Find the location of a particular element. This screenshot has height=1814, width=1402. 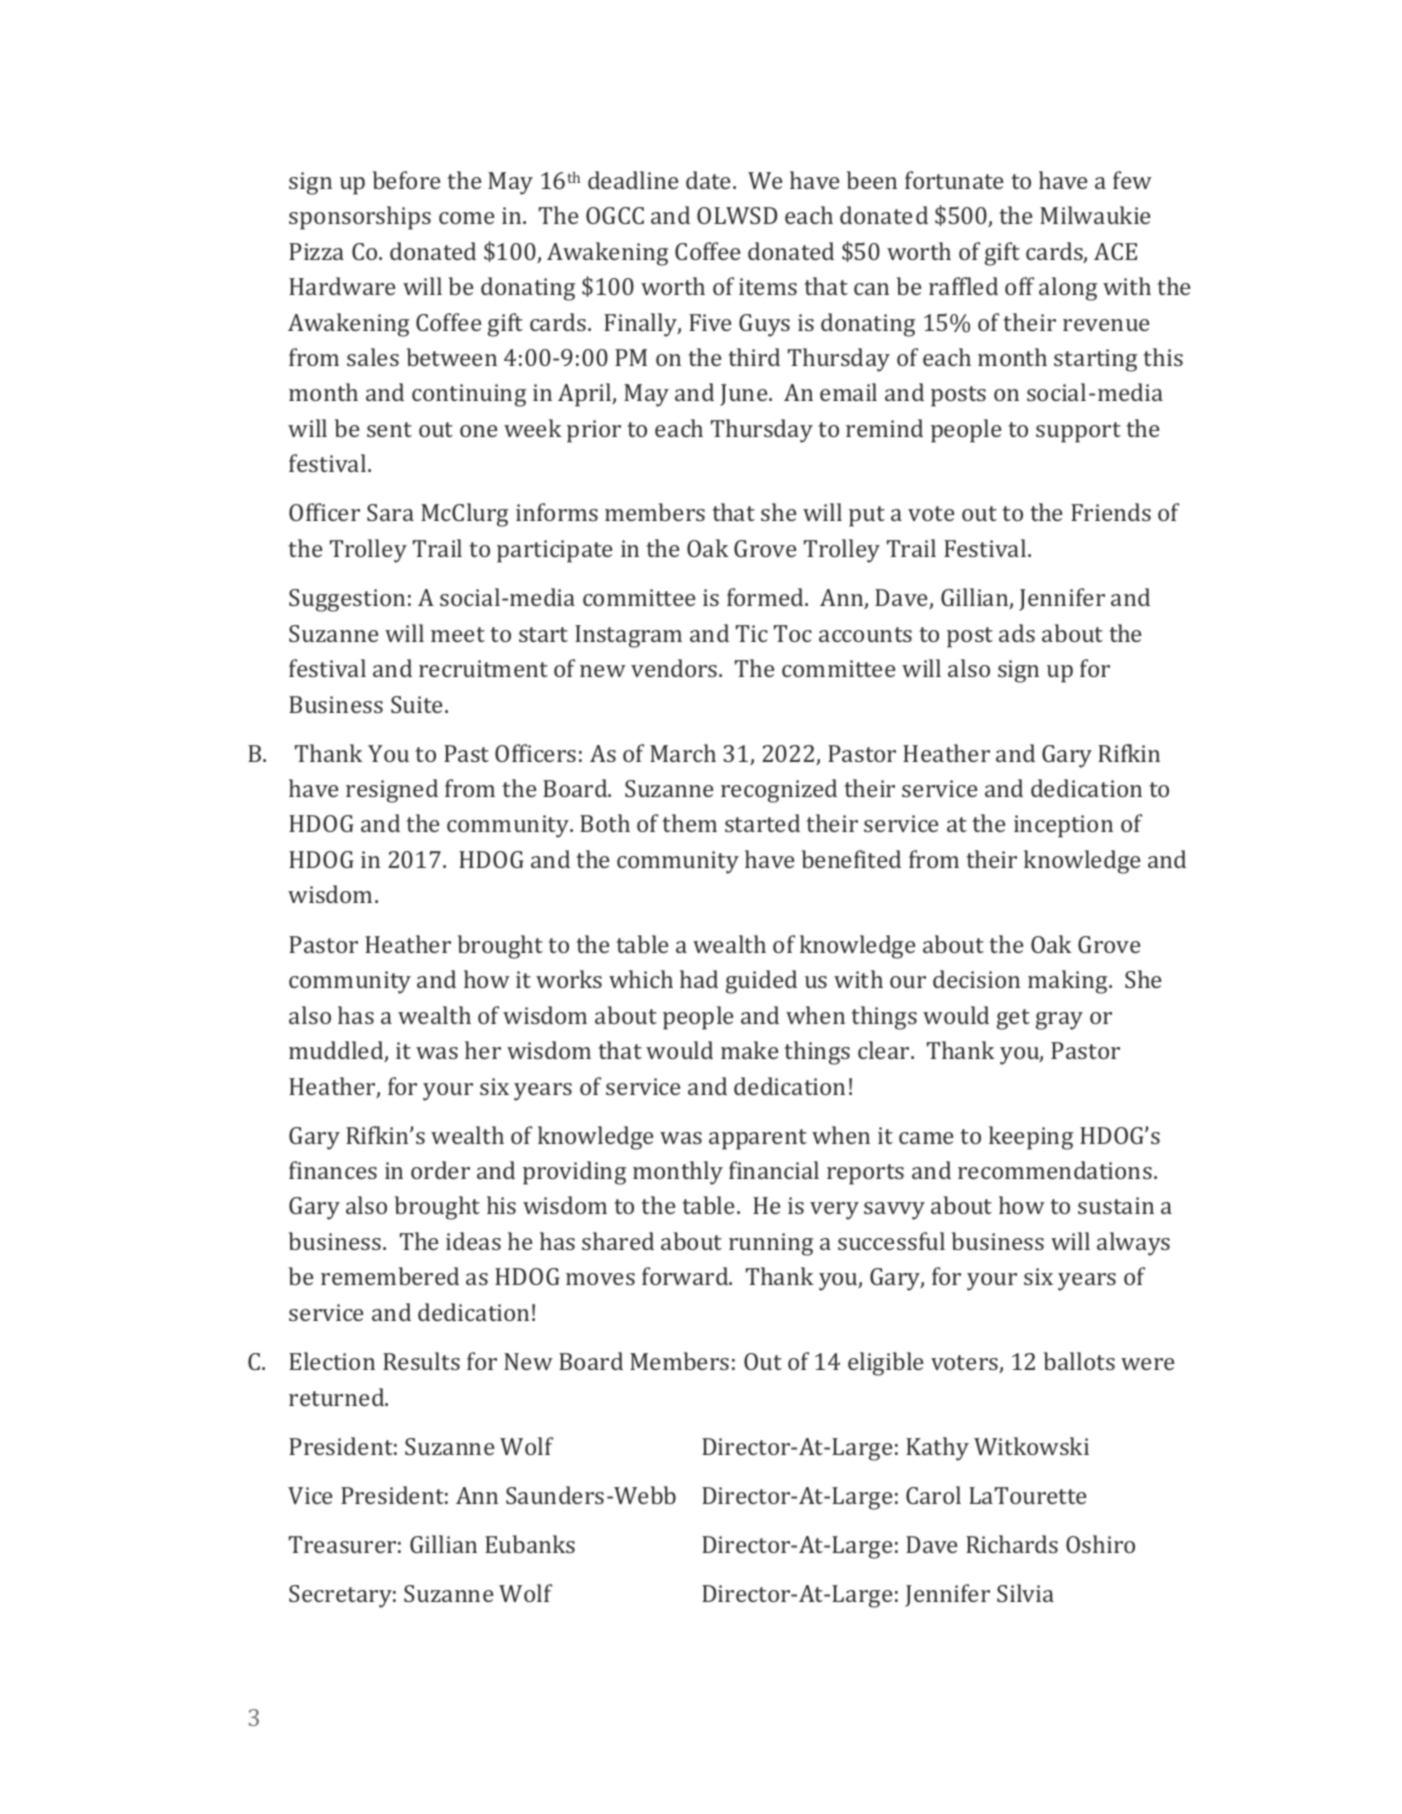

sustain is located at coordinates (1116, 1205).
